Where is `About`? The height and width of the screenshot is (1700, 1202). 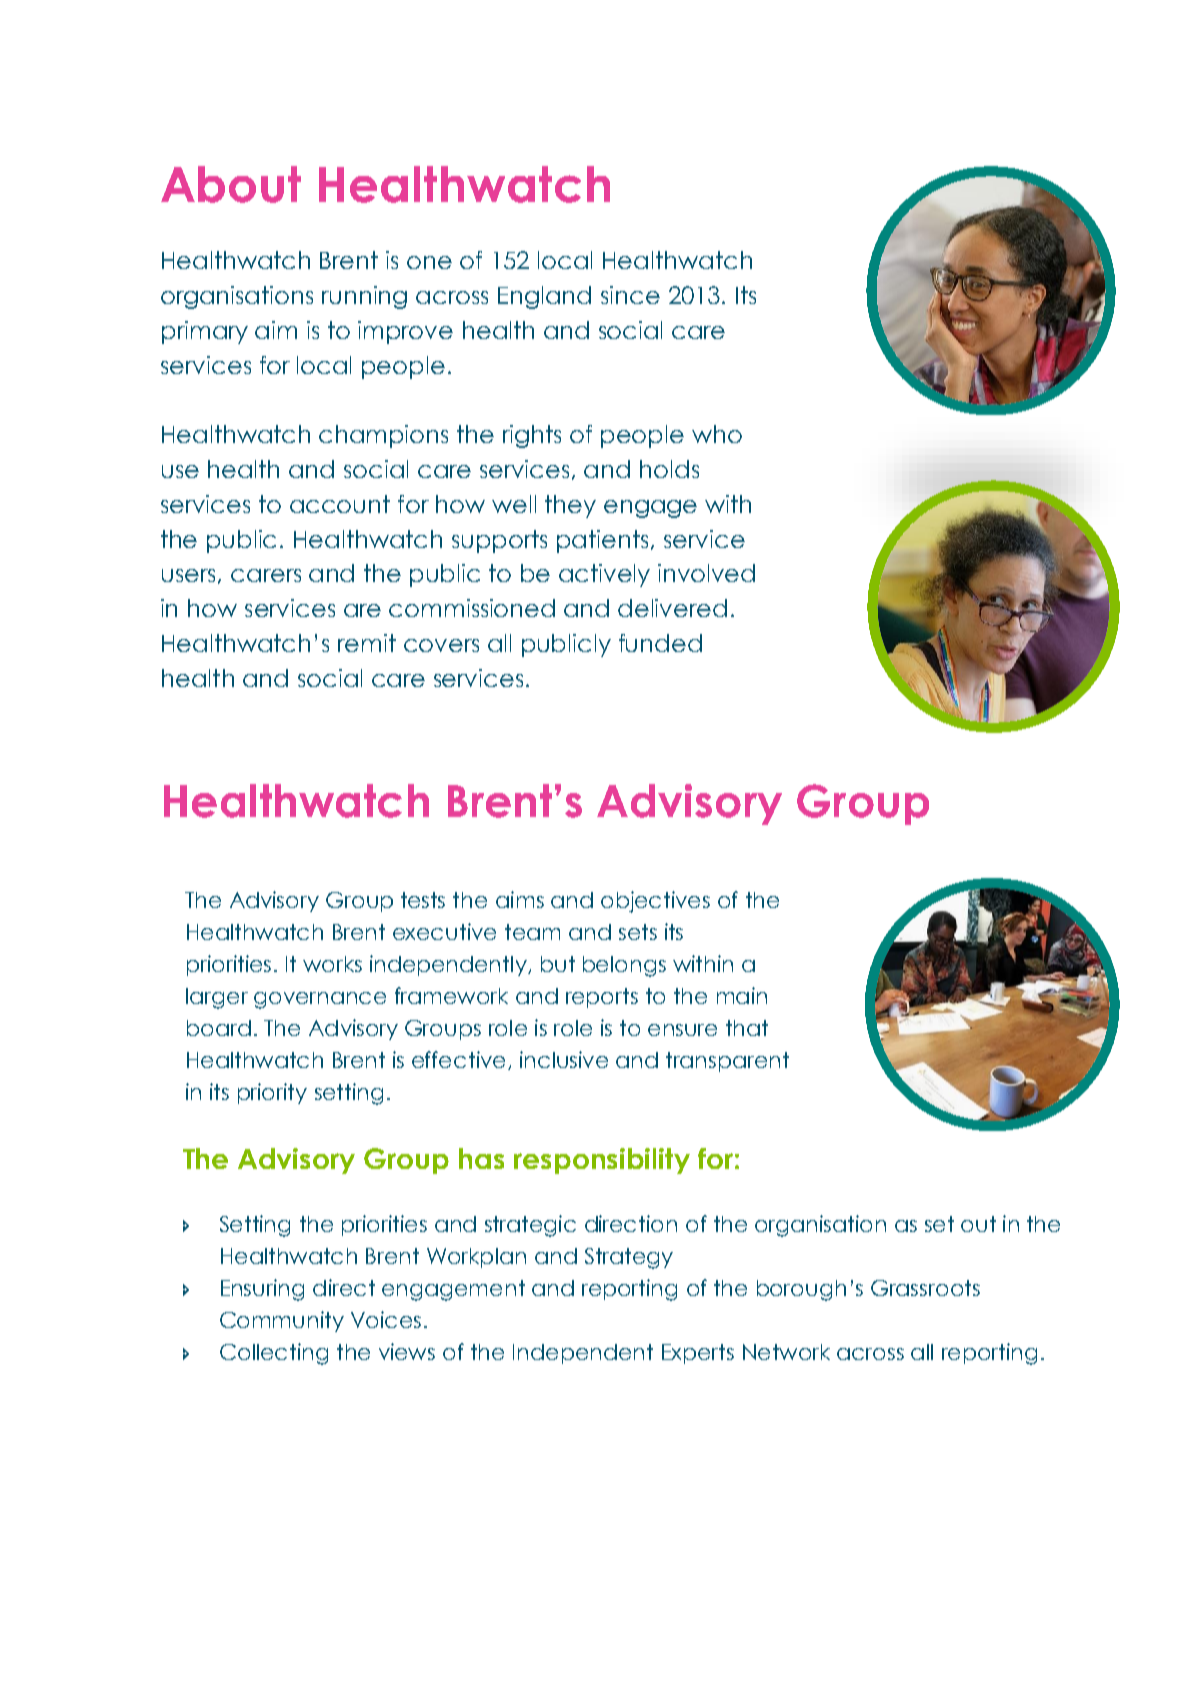
About is located at coordinates (231, 184).
